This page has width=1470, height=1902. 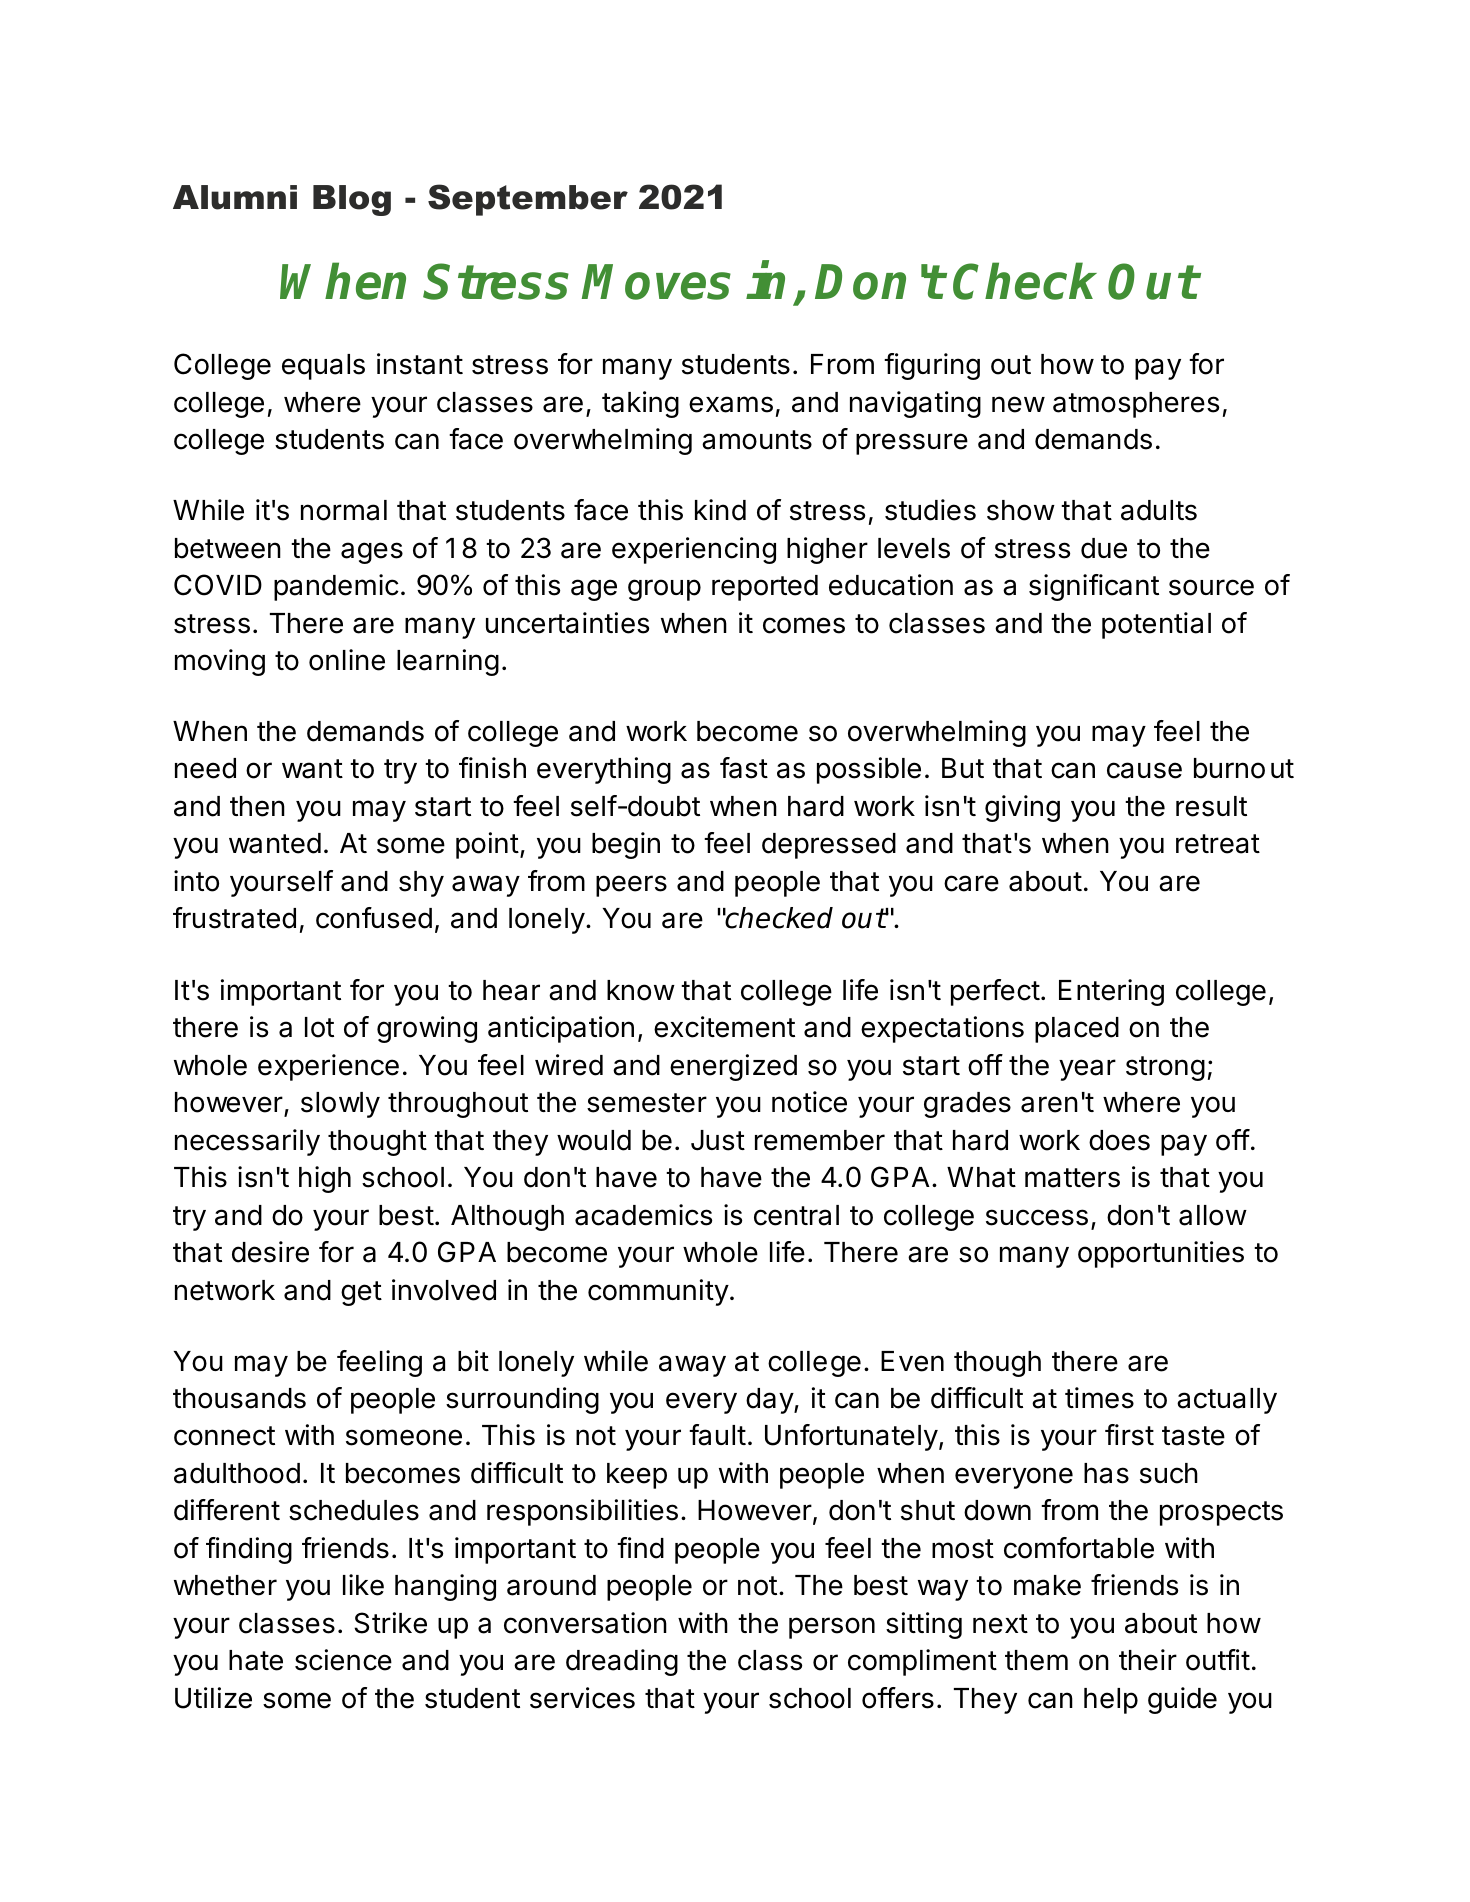 I want to click on September, so click(x=528, y=200).
